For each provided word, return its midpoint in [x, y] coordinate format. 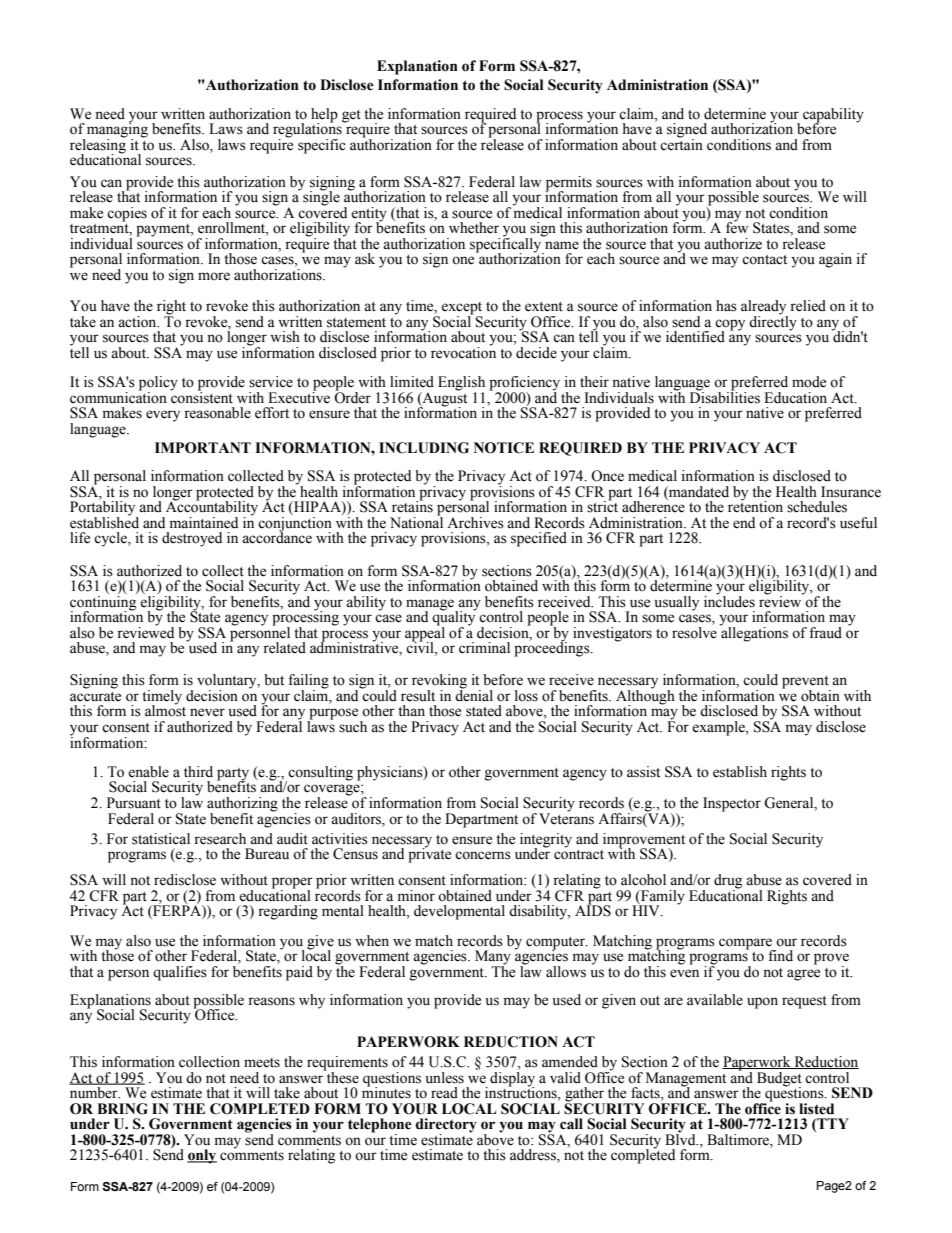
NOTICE [504, 448]
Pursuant [134, 803]
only [202, 1156]
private [429, 854]
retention [755, 506]
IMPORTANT [203, 448]
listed [816, 1109]
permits [569, 184]
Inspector [732, 804]
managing [117, 130]
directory [446, 1126]
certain [681, 144]
